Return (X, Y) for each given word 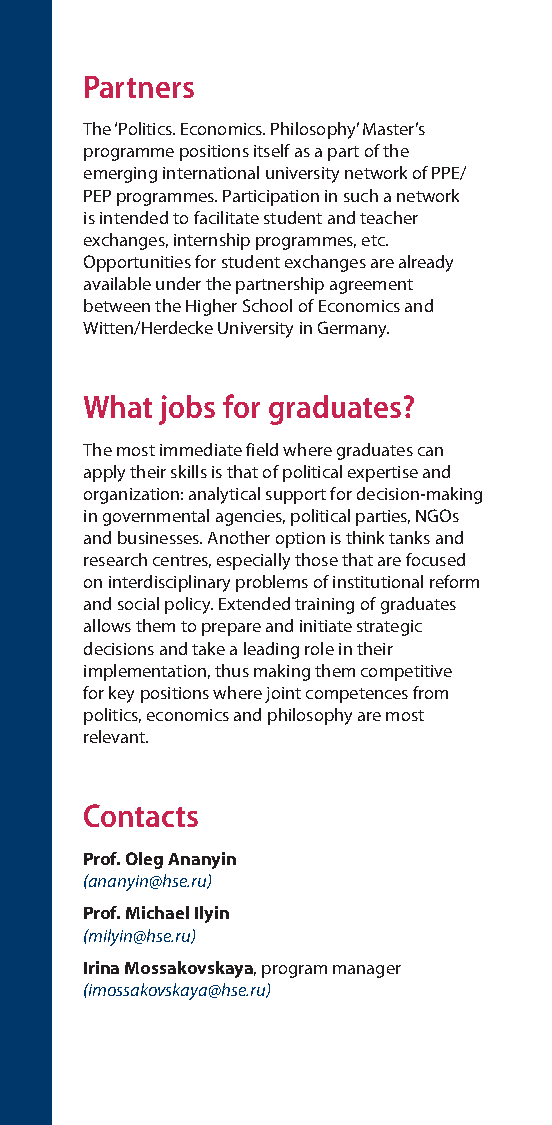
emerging (120, 175)
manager (367, 971)
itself (272, 150)
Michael (157, 912)
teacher (389, 217)
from (430, 692)
